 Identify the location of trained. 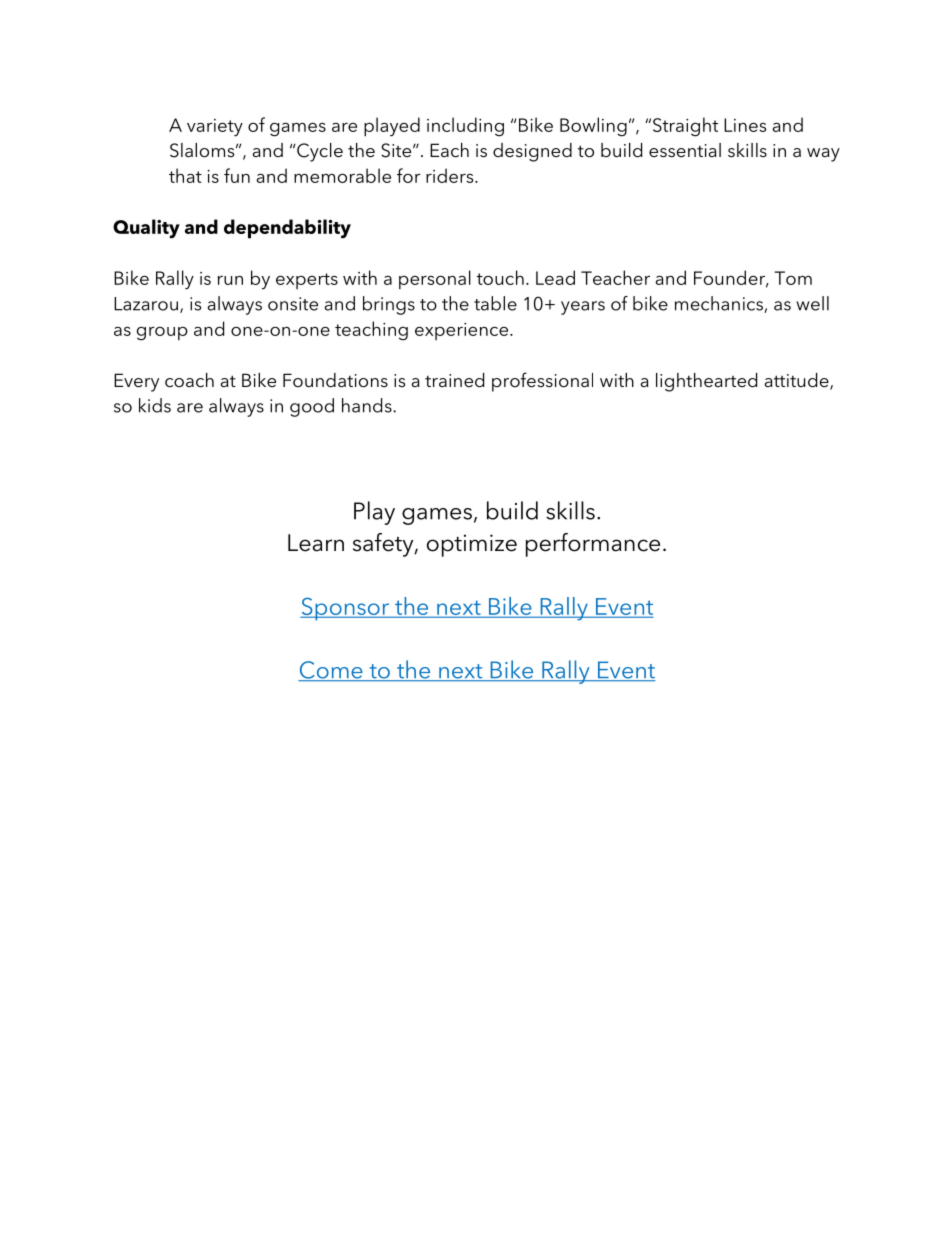
(454, 380).
